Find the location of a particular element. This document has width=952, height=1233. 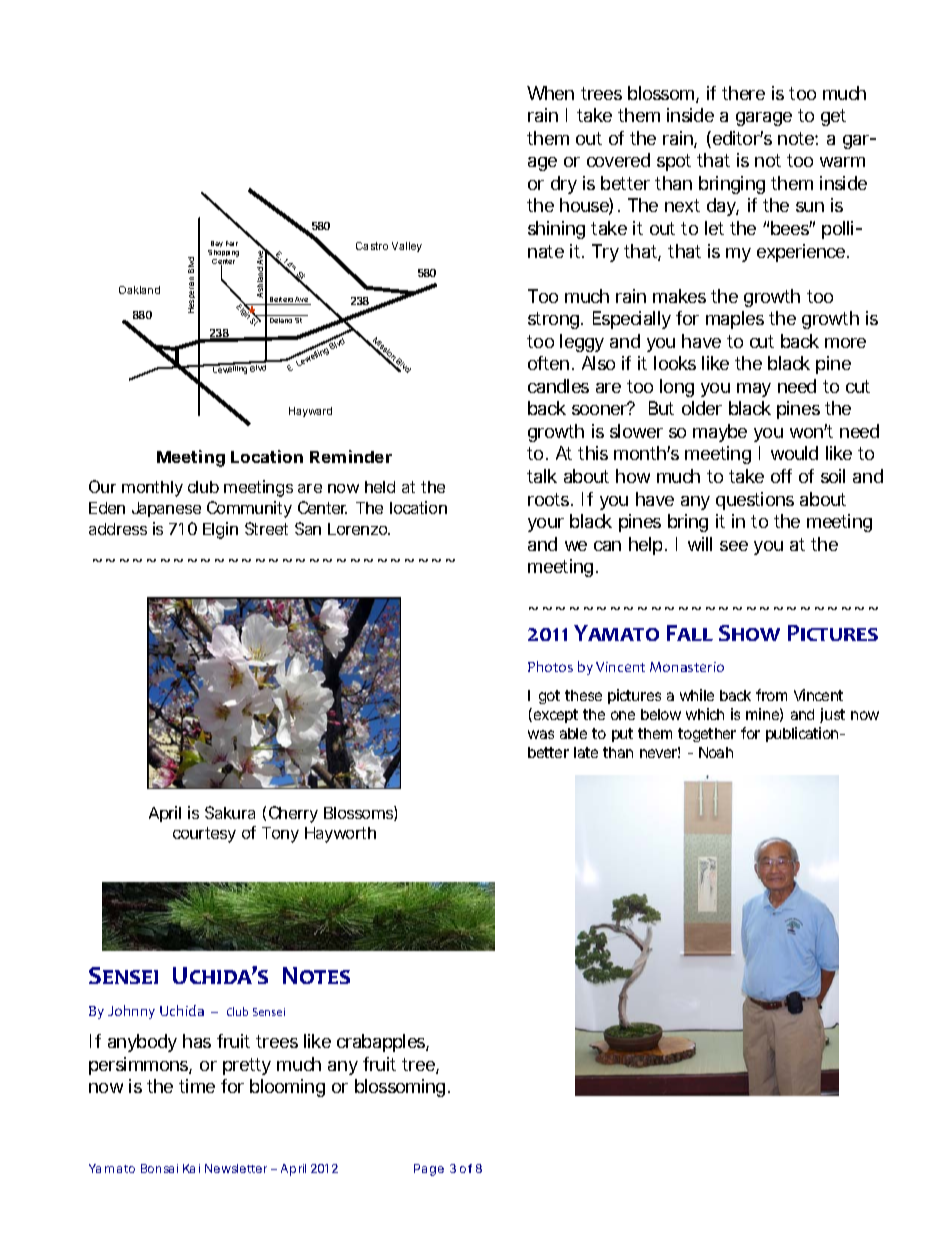

blooming is located at coordinates (287, 1088).
